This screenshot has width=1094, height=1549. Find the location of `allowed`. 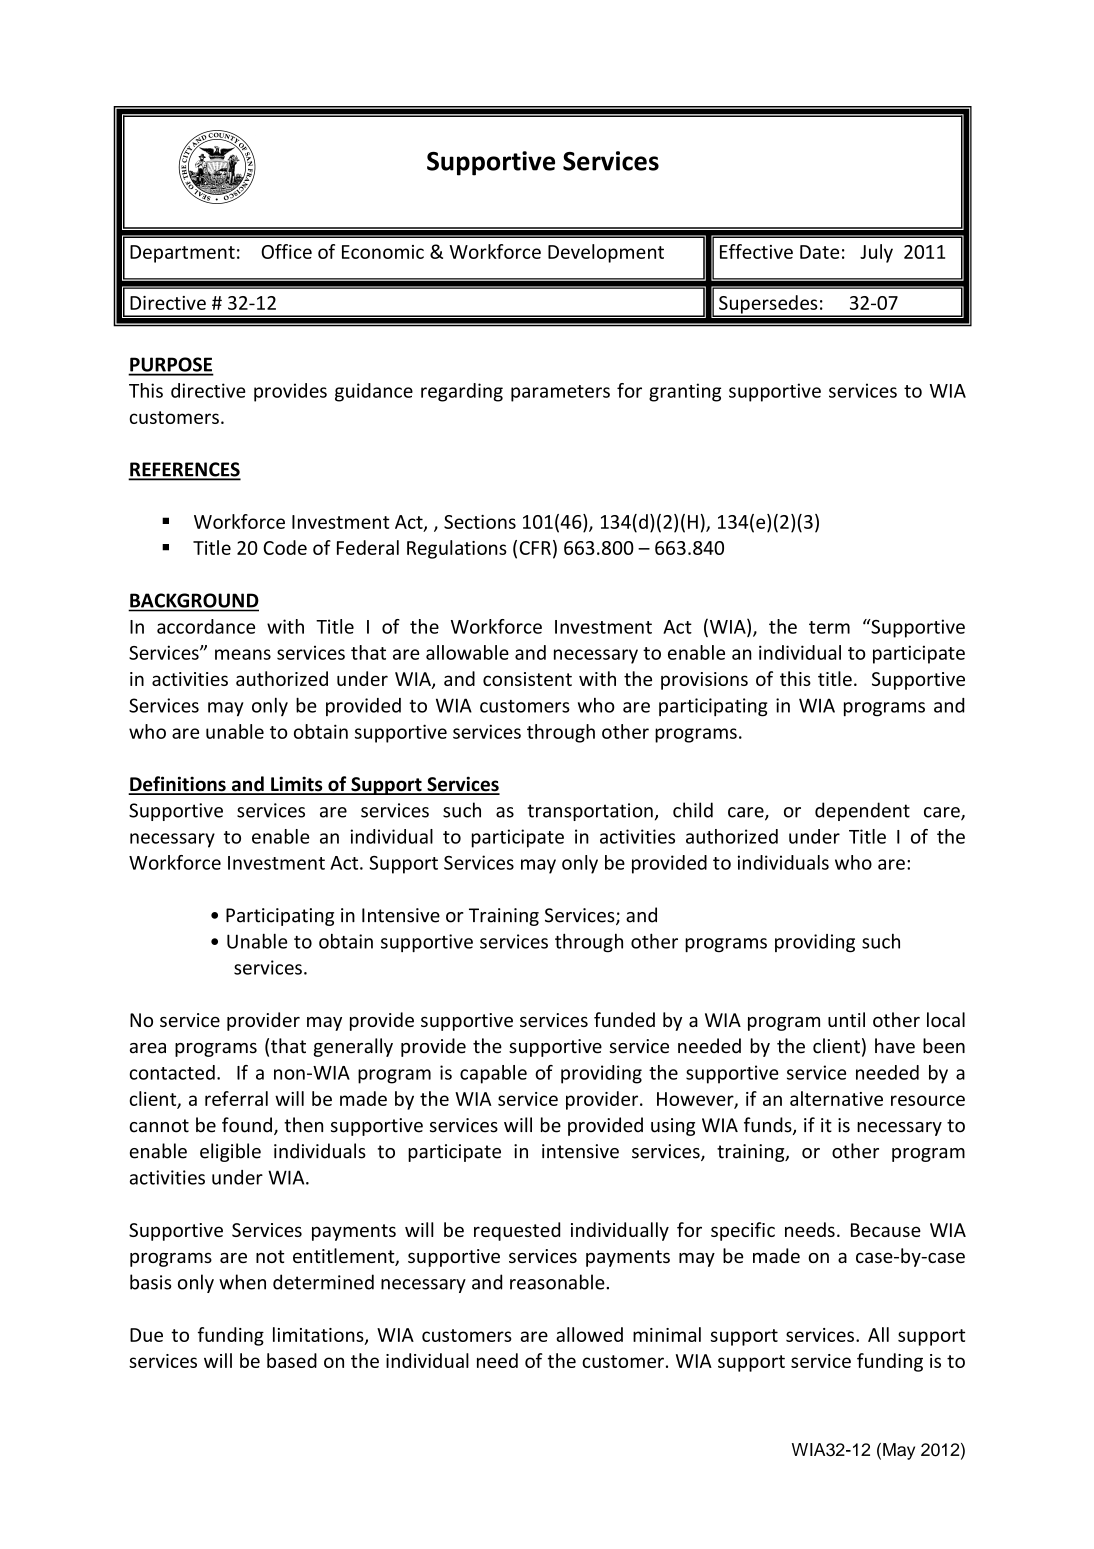

allowed is located at coordinates (589, 1334).
